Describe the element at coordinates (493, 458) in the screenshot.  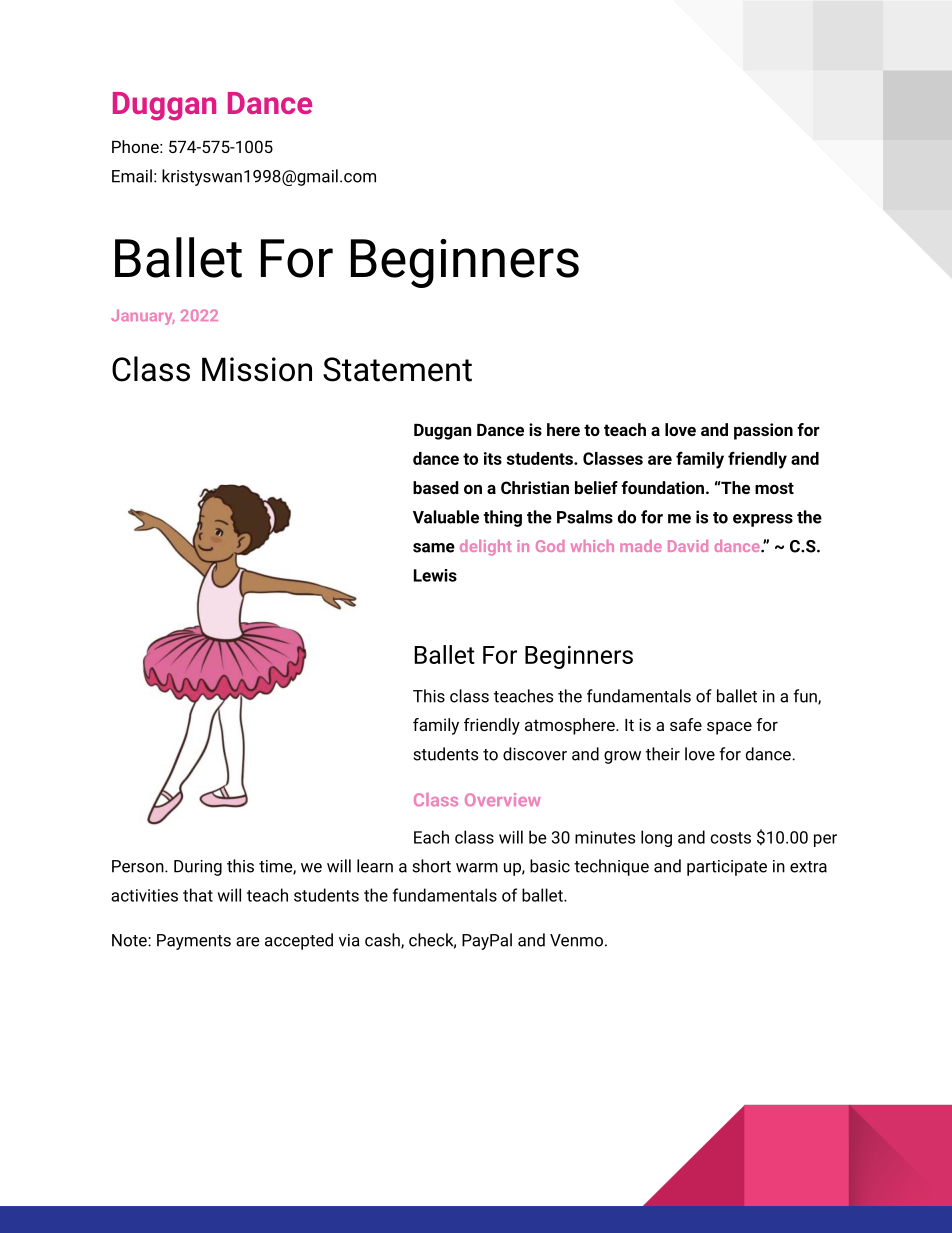
I see `its` at that location.
